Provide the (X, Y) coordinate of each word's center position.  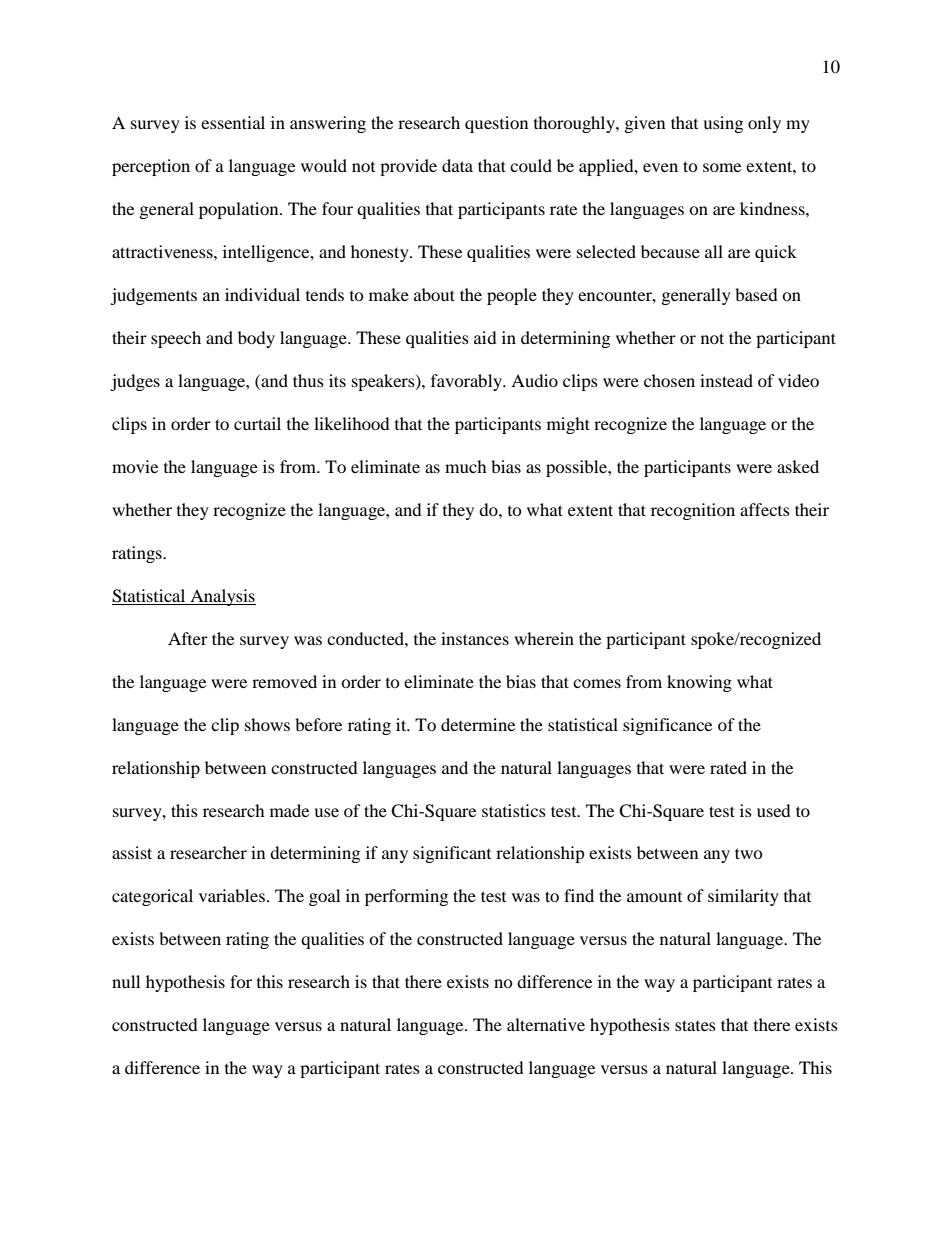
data (457, 165)
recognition (693, 511)
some (722, 167)
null (126, 981)
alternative (546, 1024)
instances (475, 638)
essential (233, 122)
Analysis (222, 597)
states (695, 1025)
